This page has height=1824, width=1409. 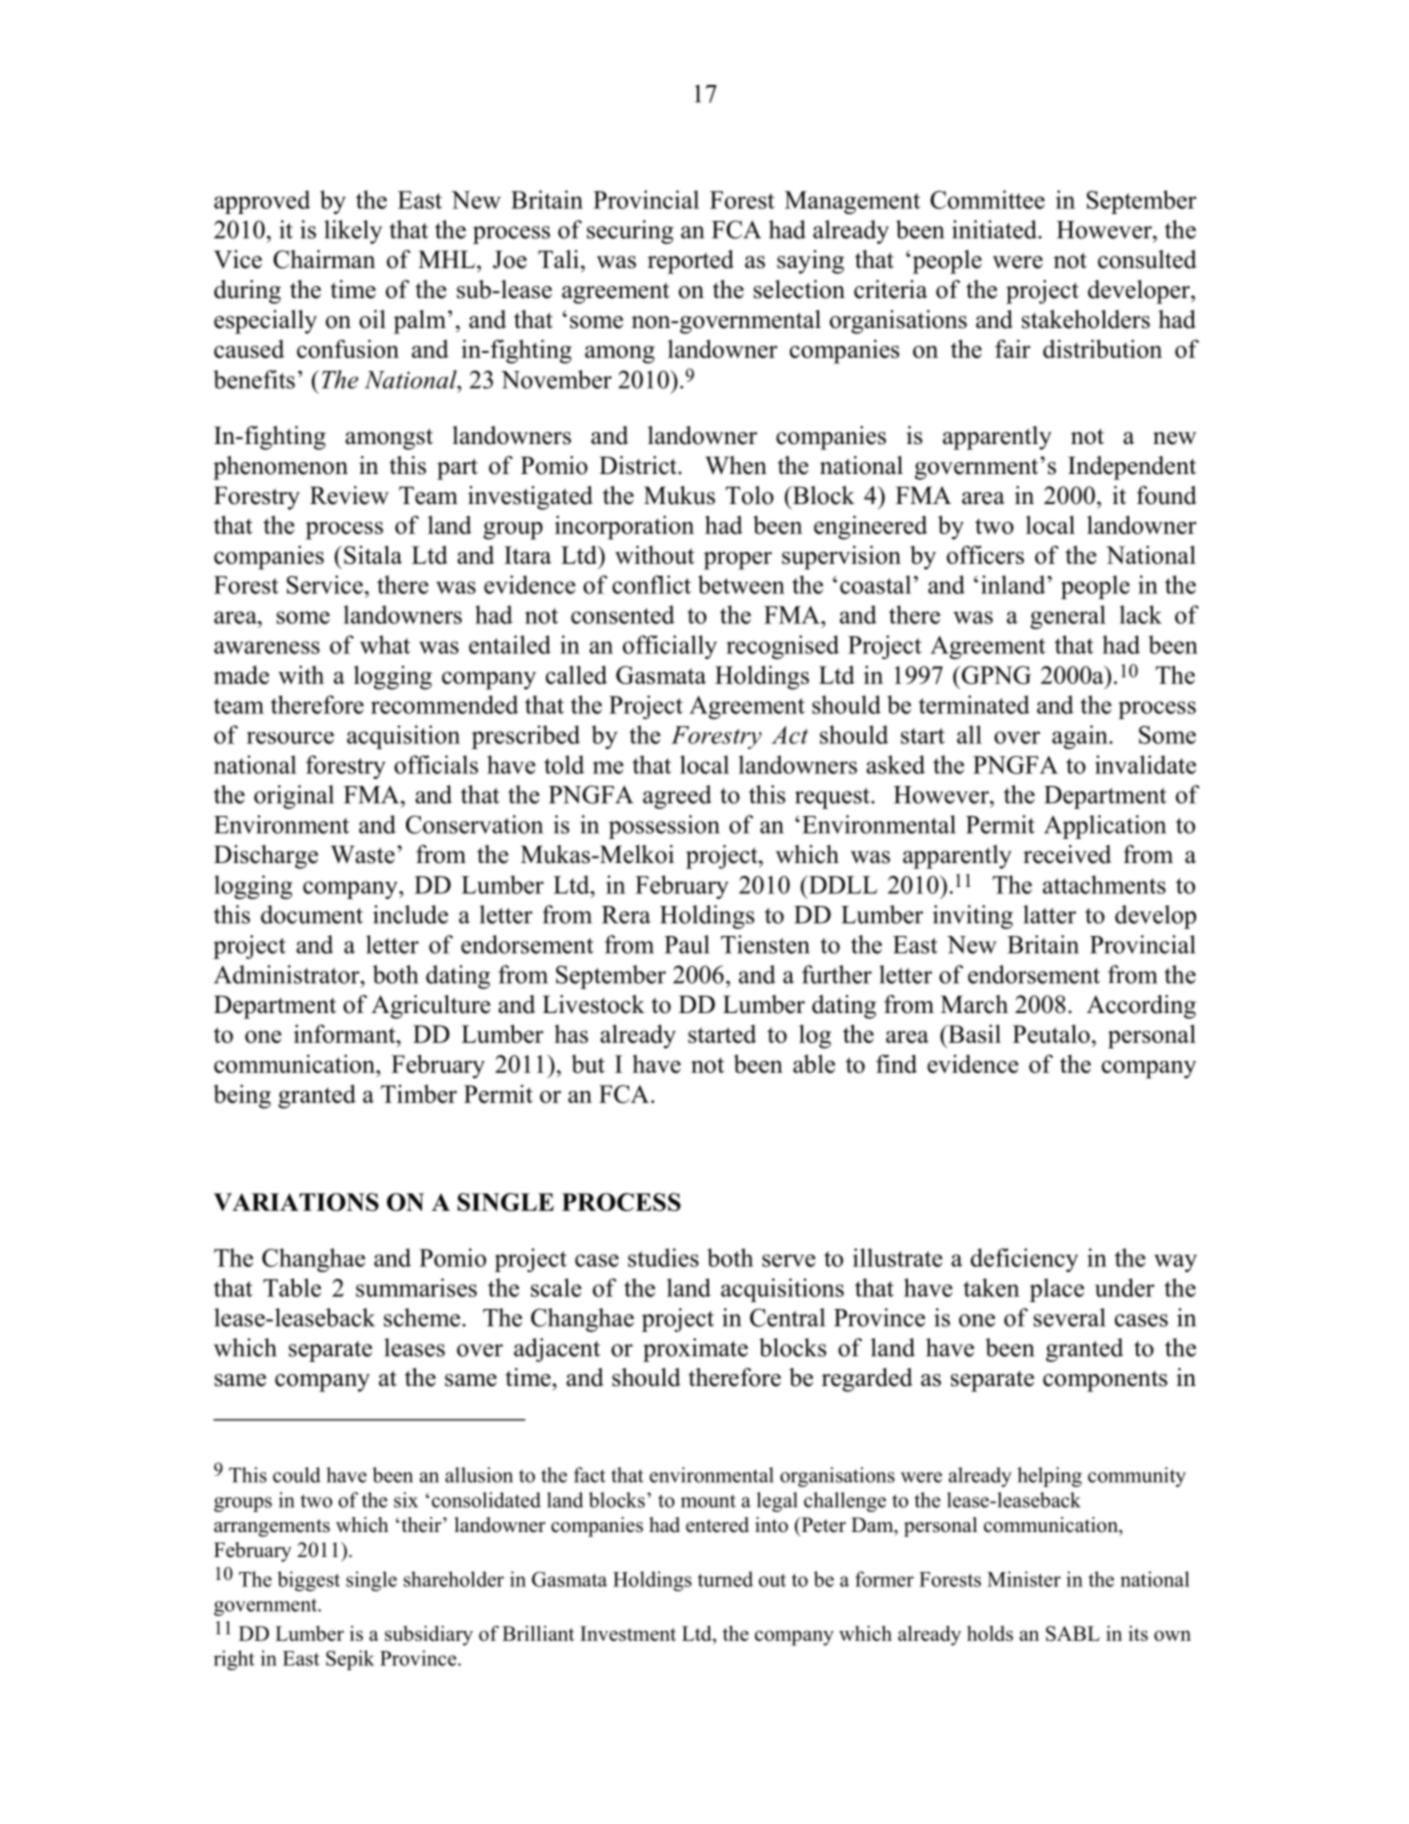 What do you see at coordinates (691, 262) in the page?
I see `reported` at bounding box center [691, 262].
